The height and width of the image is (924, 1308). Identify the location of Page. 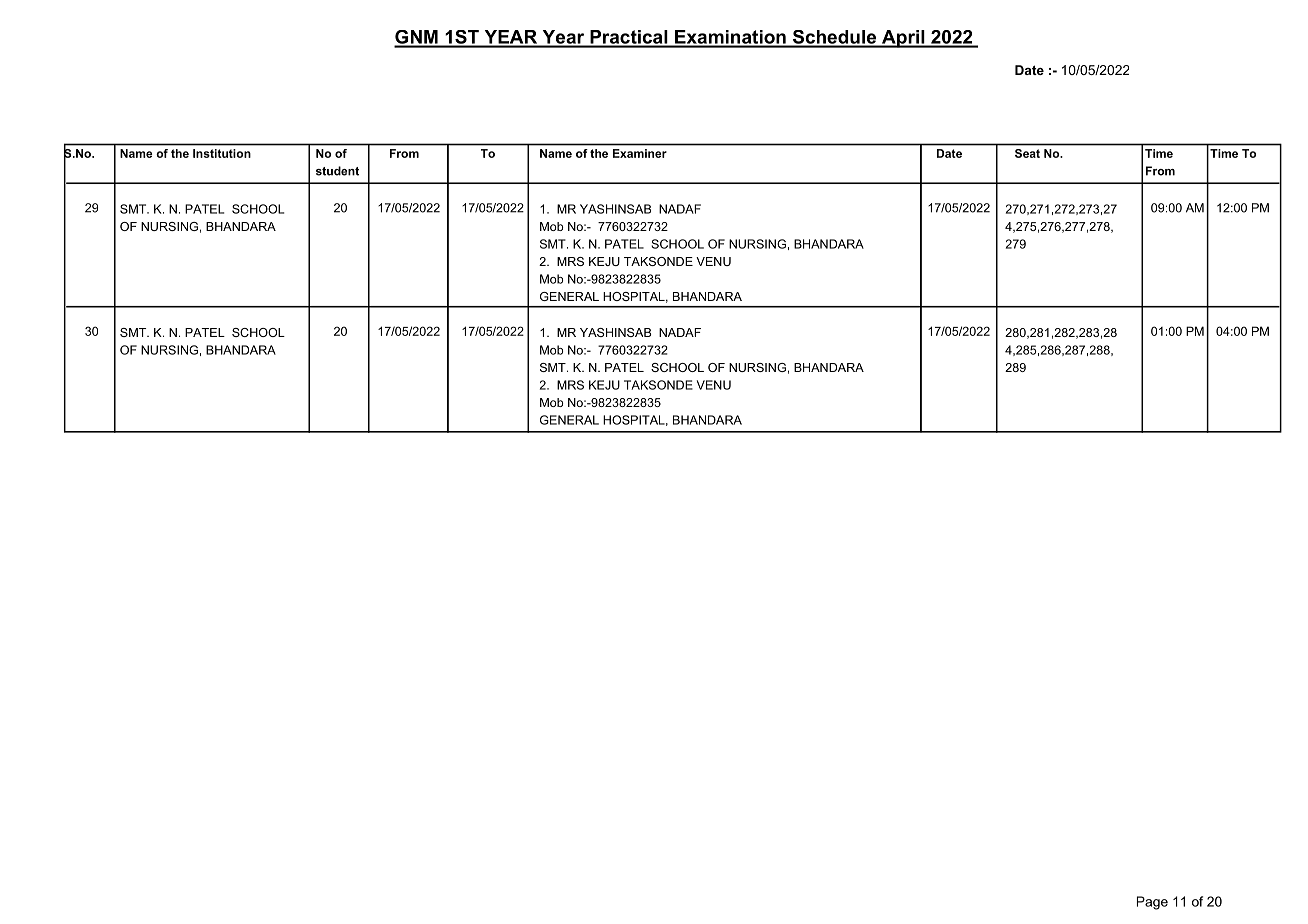
(1152, 903).
